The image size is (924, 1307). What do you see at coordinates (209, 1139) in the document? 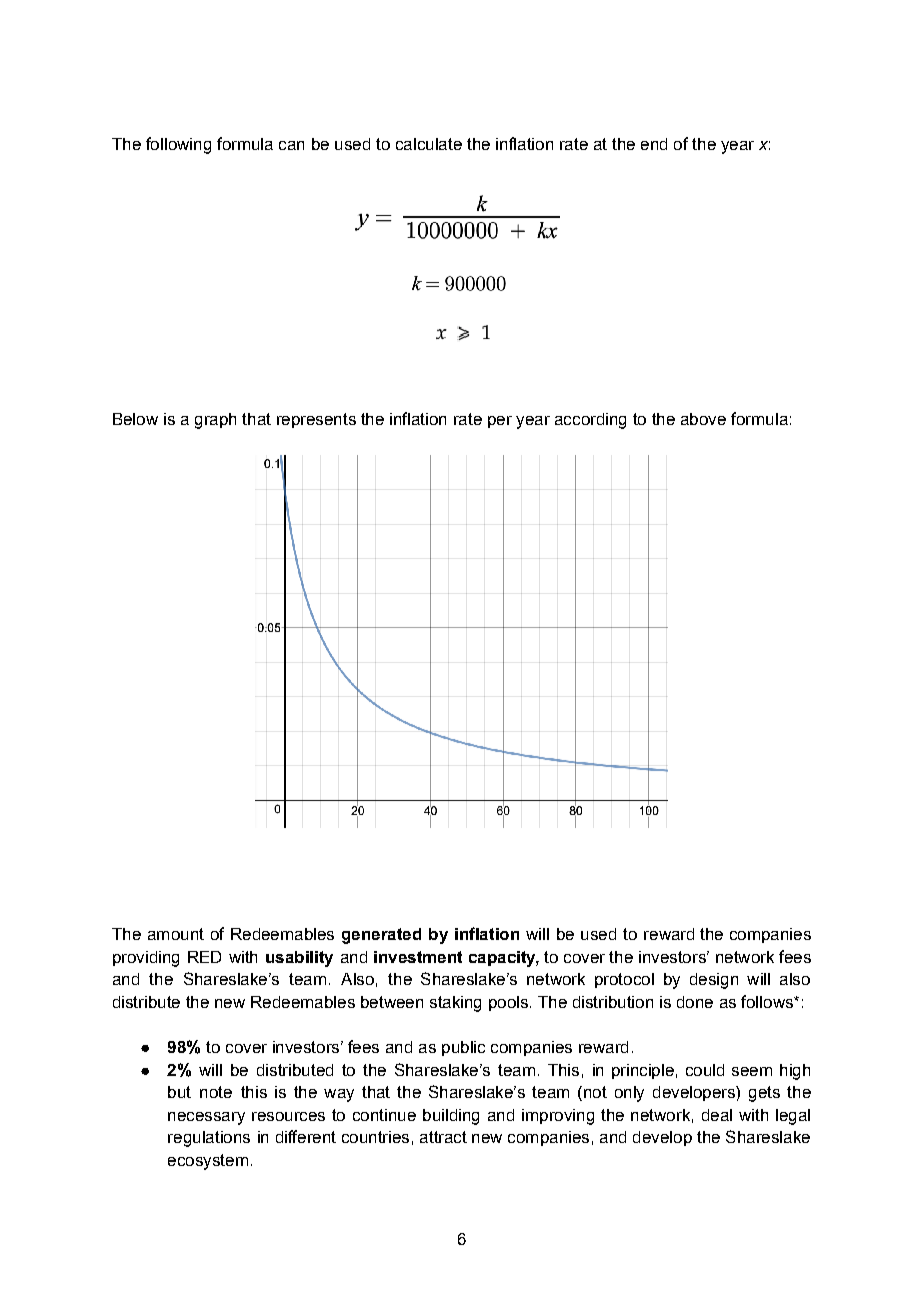
I see `regulations` at bounding box center [209, 1139].
